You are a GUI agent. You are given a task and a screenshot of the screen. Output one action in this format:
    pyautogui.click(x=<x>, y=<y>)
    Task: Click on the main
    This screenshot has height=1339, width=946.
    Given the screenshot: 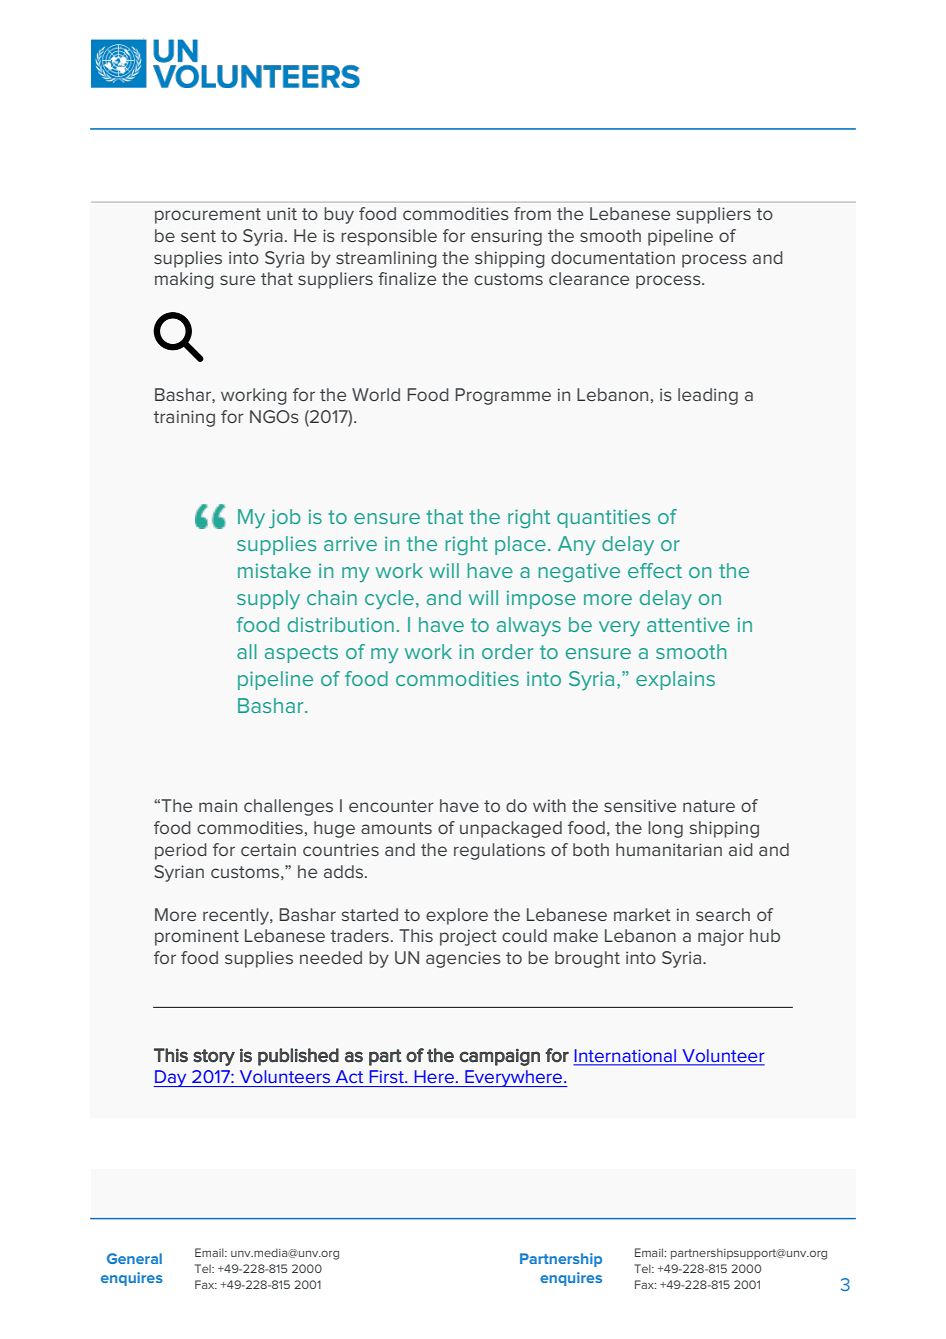 What is the action you would take?
    pyautogui.click(x=218, y=805)
